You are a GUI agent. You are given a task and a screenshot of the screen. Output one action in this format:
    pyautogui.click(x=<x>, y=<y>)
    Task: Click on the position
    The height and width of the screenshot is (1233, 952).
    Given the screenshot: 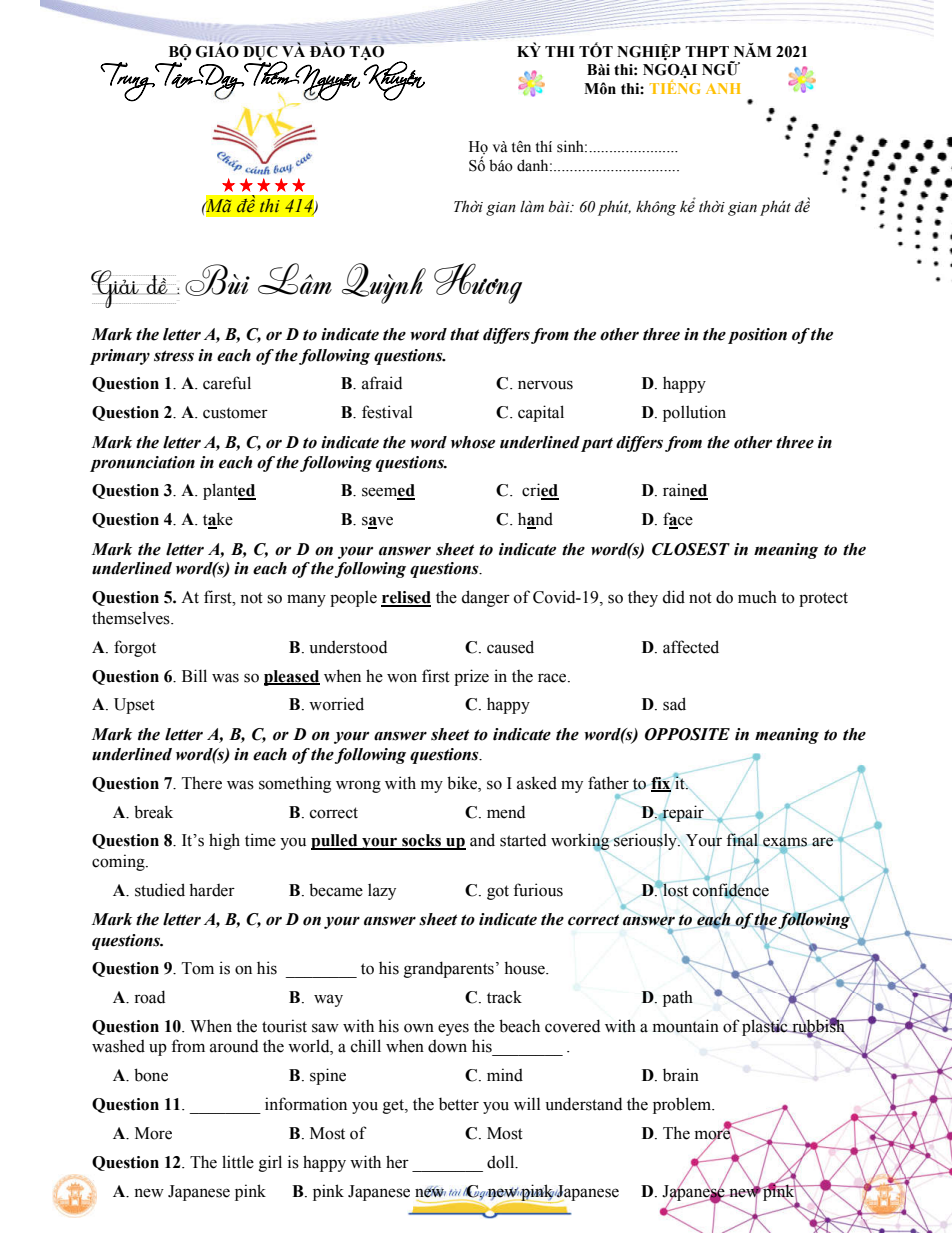 What is the action you would take?
    pyautogui.click(x=757, y=336)
